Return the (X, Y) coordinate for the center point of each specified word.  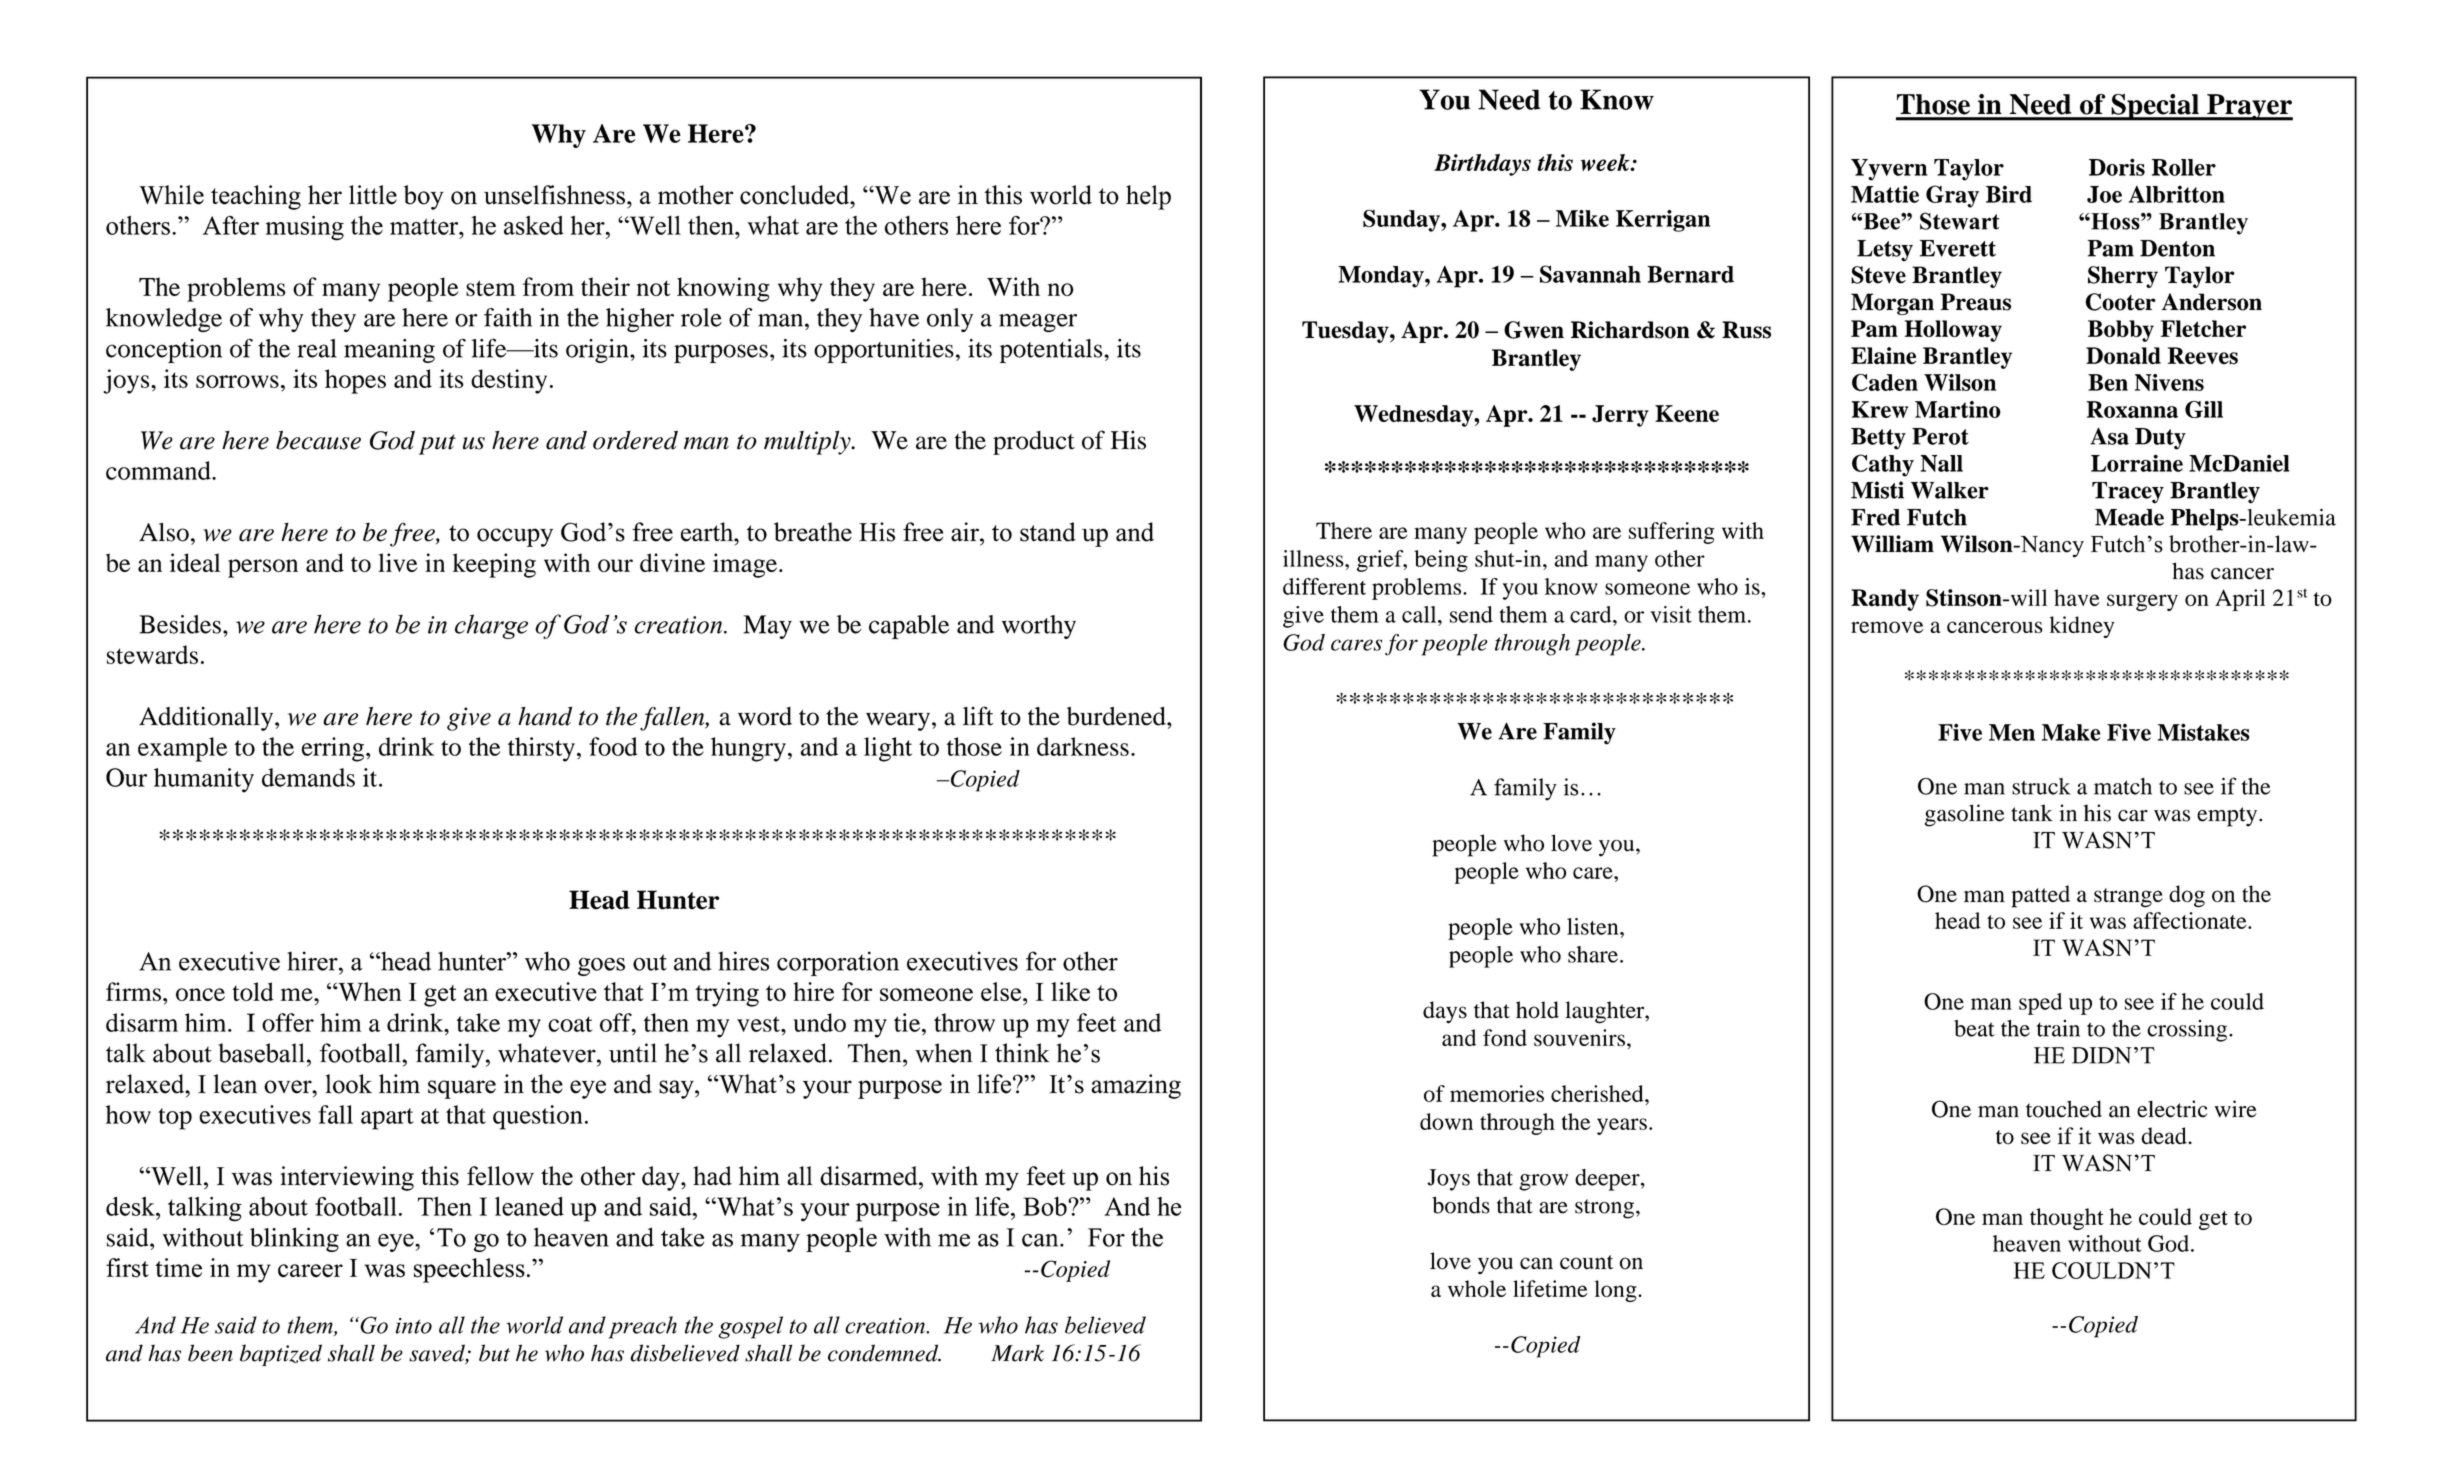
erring (334, 749)
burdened (1117, 716)
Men (2012, 732)
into (413, 1326)
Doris (2117, 167)
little (373, 195)
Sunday (1402, 221)
